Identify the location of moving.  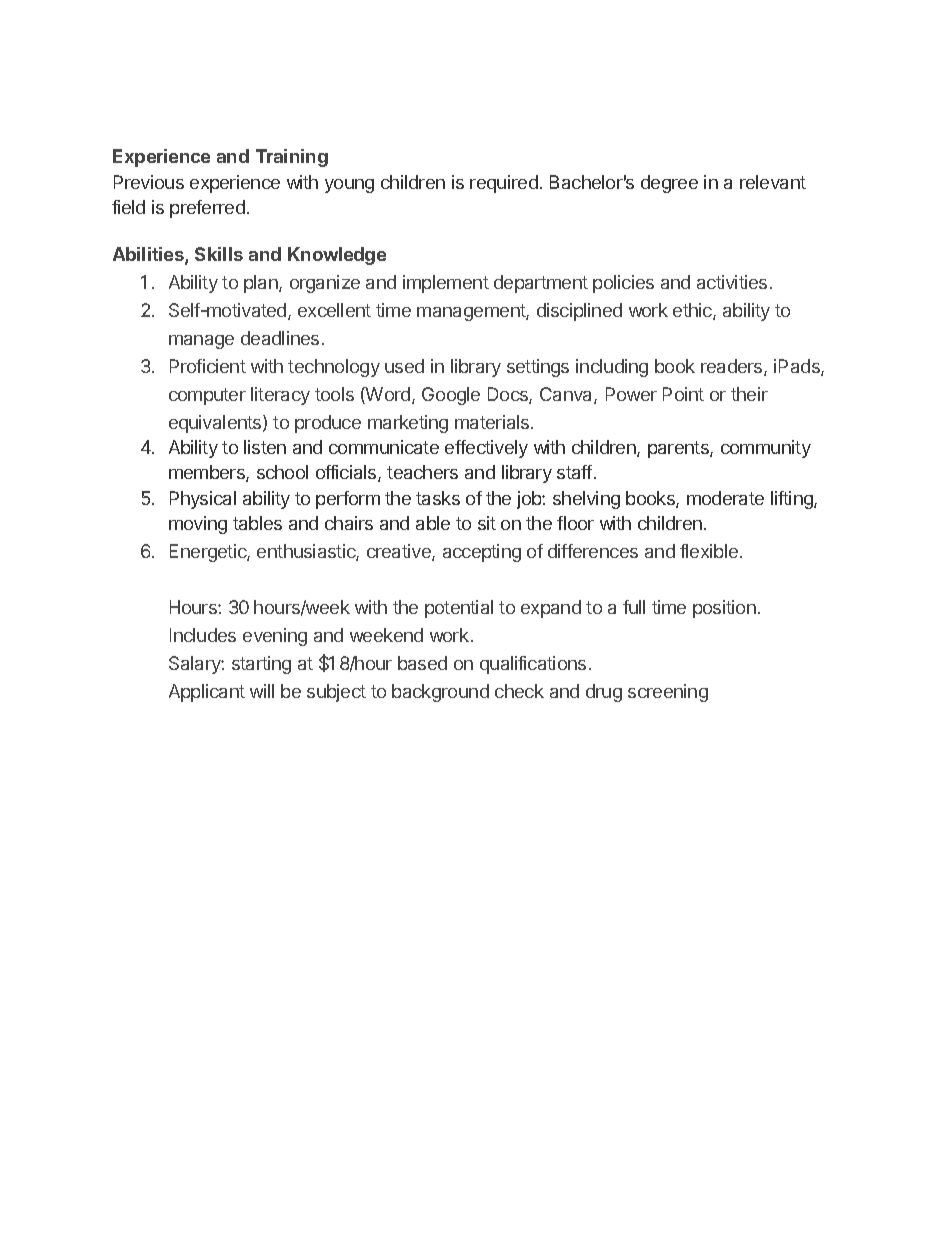
(198, 525).
